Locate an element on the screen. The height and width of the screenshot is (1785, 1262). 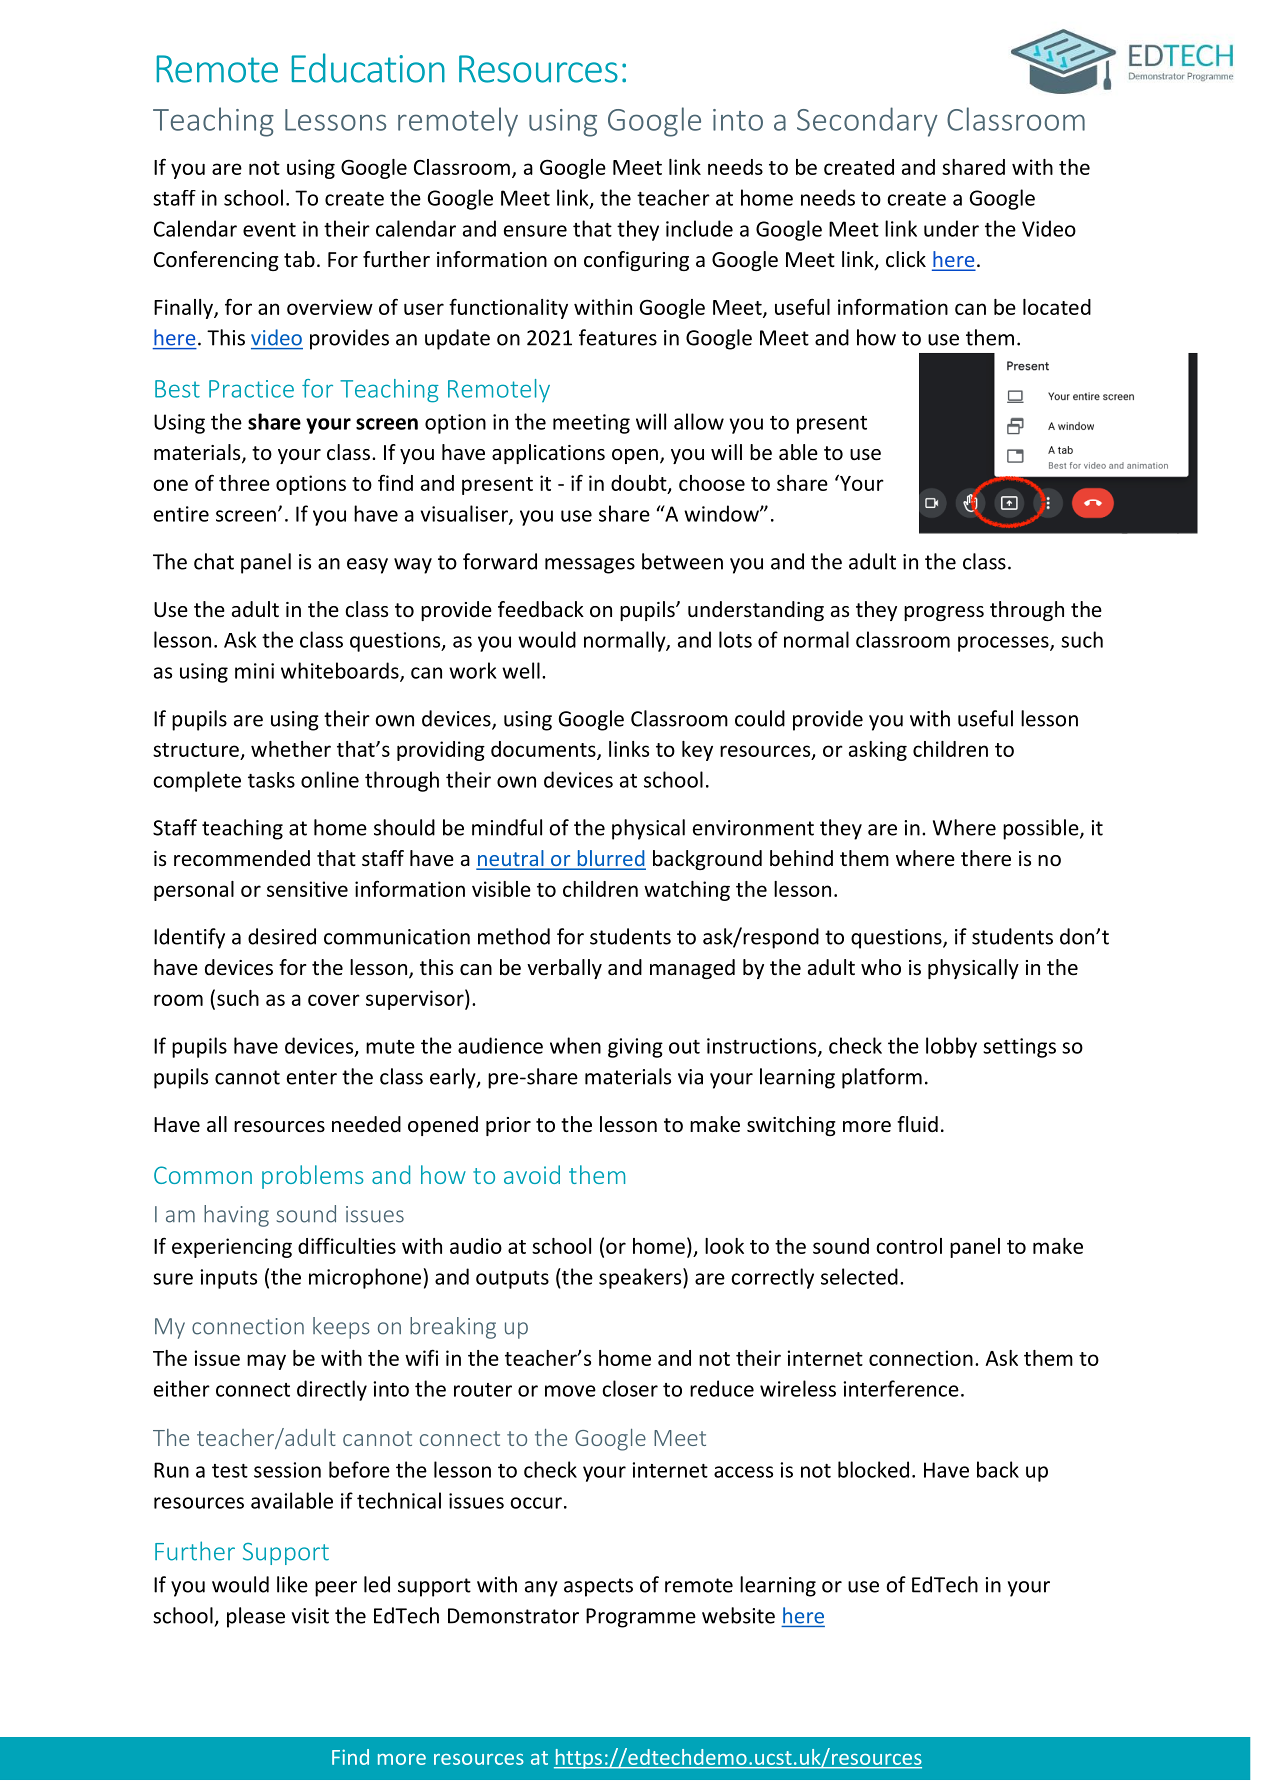
blurred is located at coordinates (610, 859).
